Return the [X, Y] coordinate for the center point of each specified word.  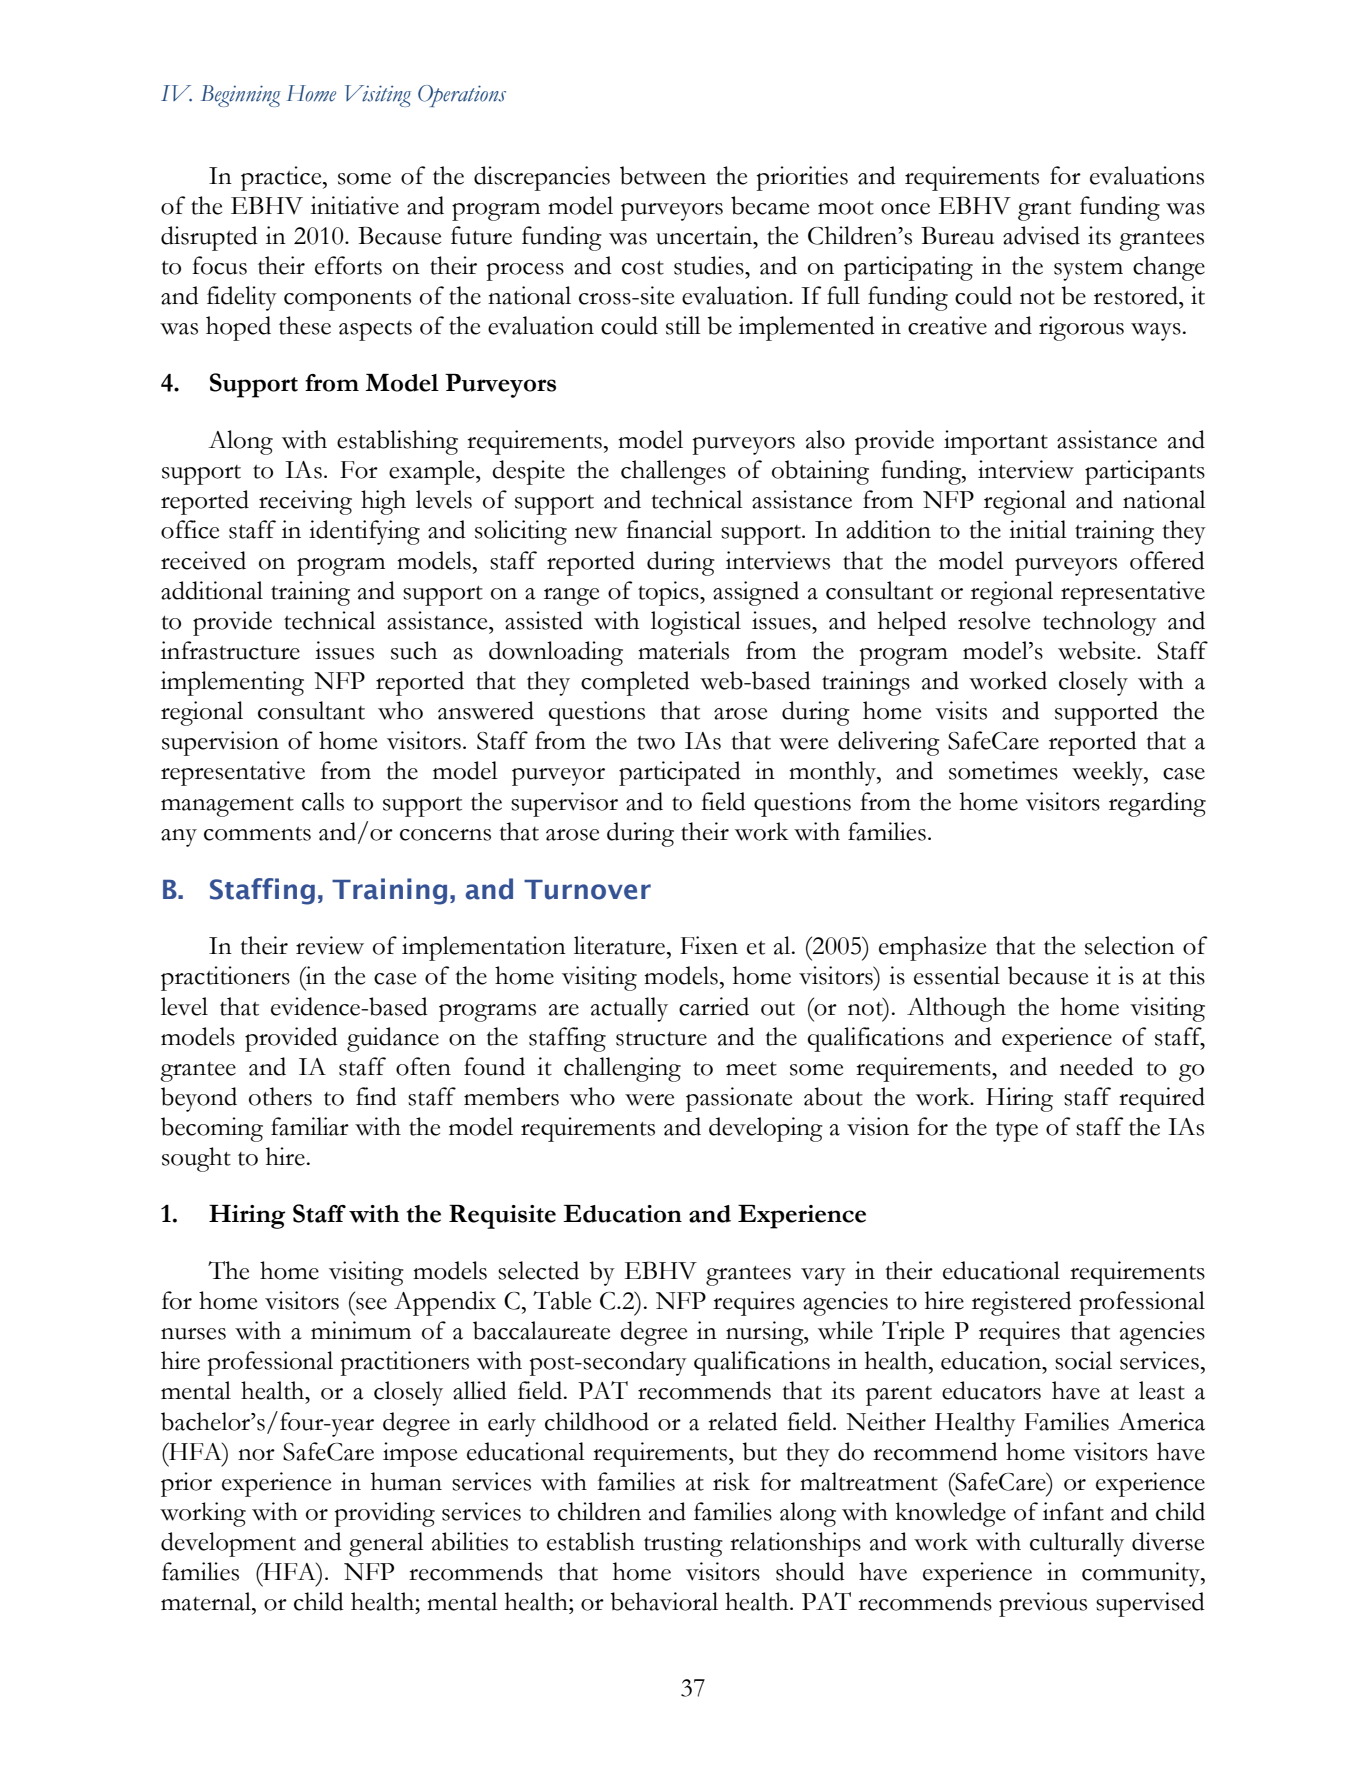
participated [680, 773]
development [228, 1544]
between [663, 175]
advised [1041, 235]
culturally [1077, 1544]
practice [282, 178]
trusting [683, 1544]
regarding [1157, 804]
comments [257, 834]
